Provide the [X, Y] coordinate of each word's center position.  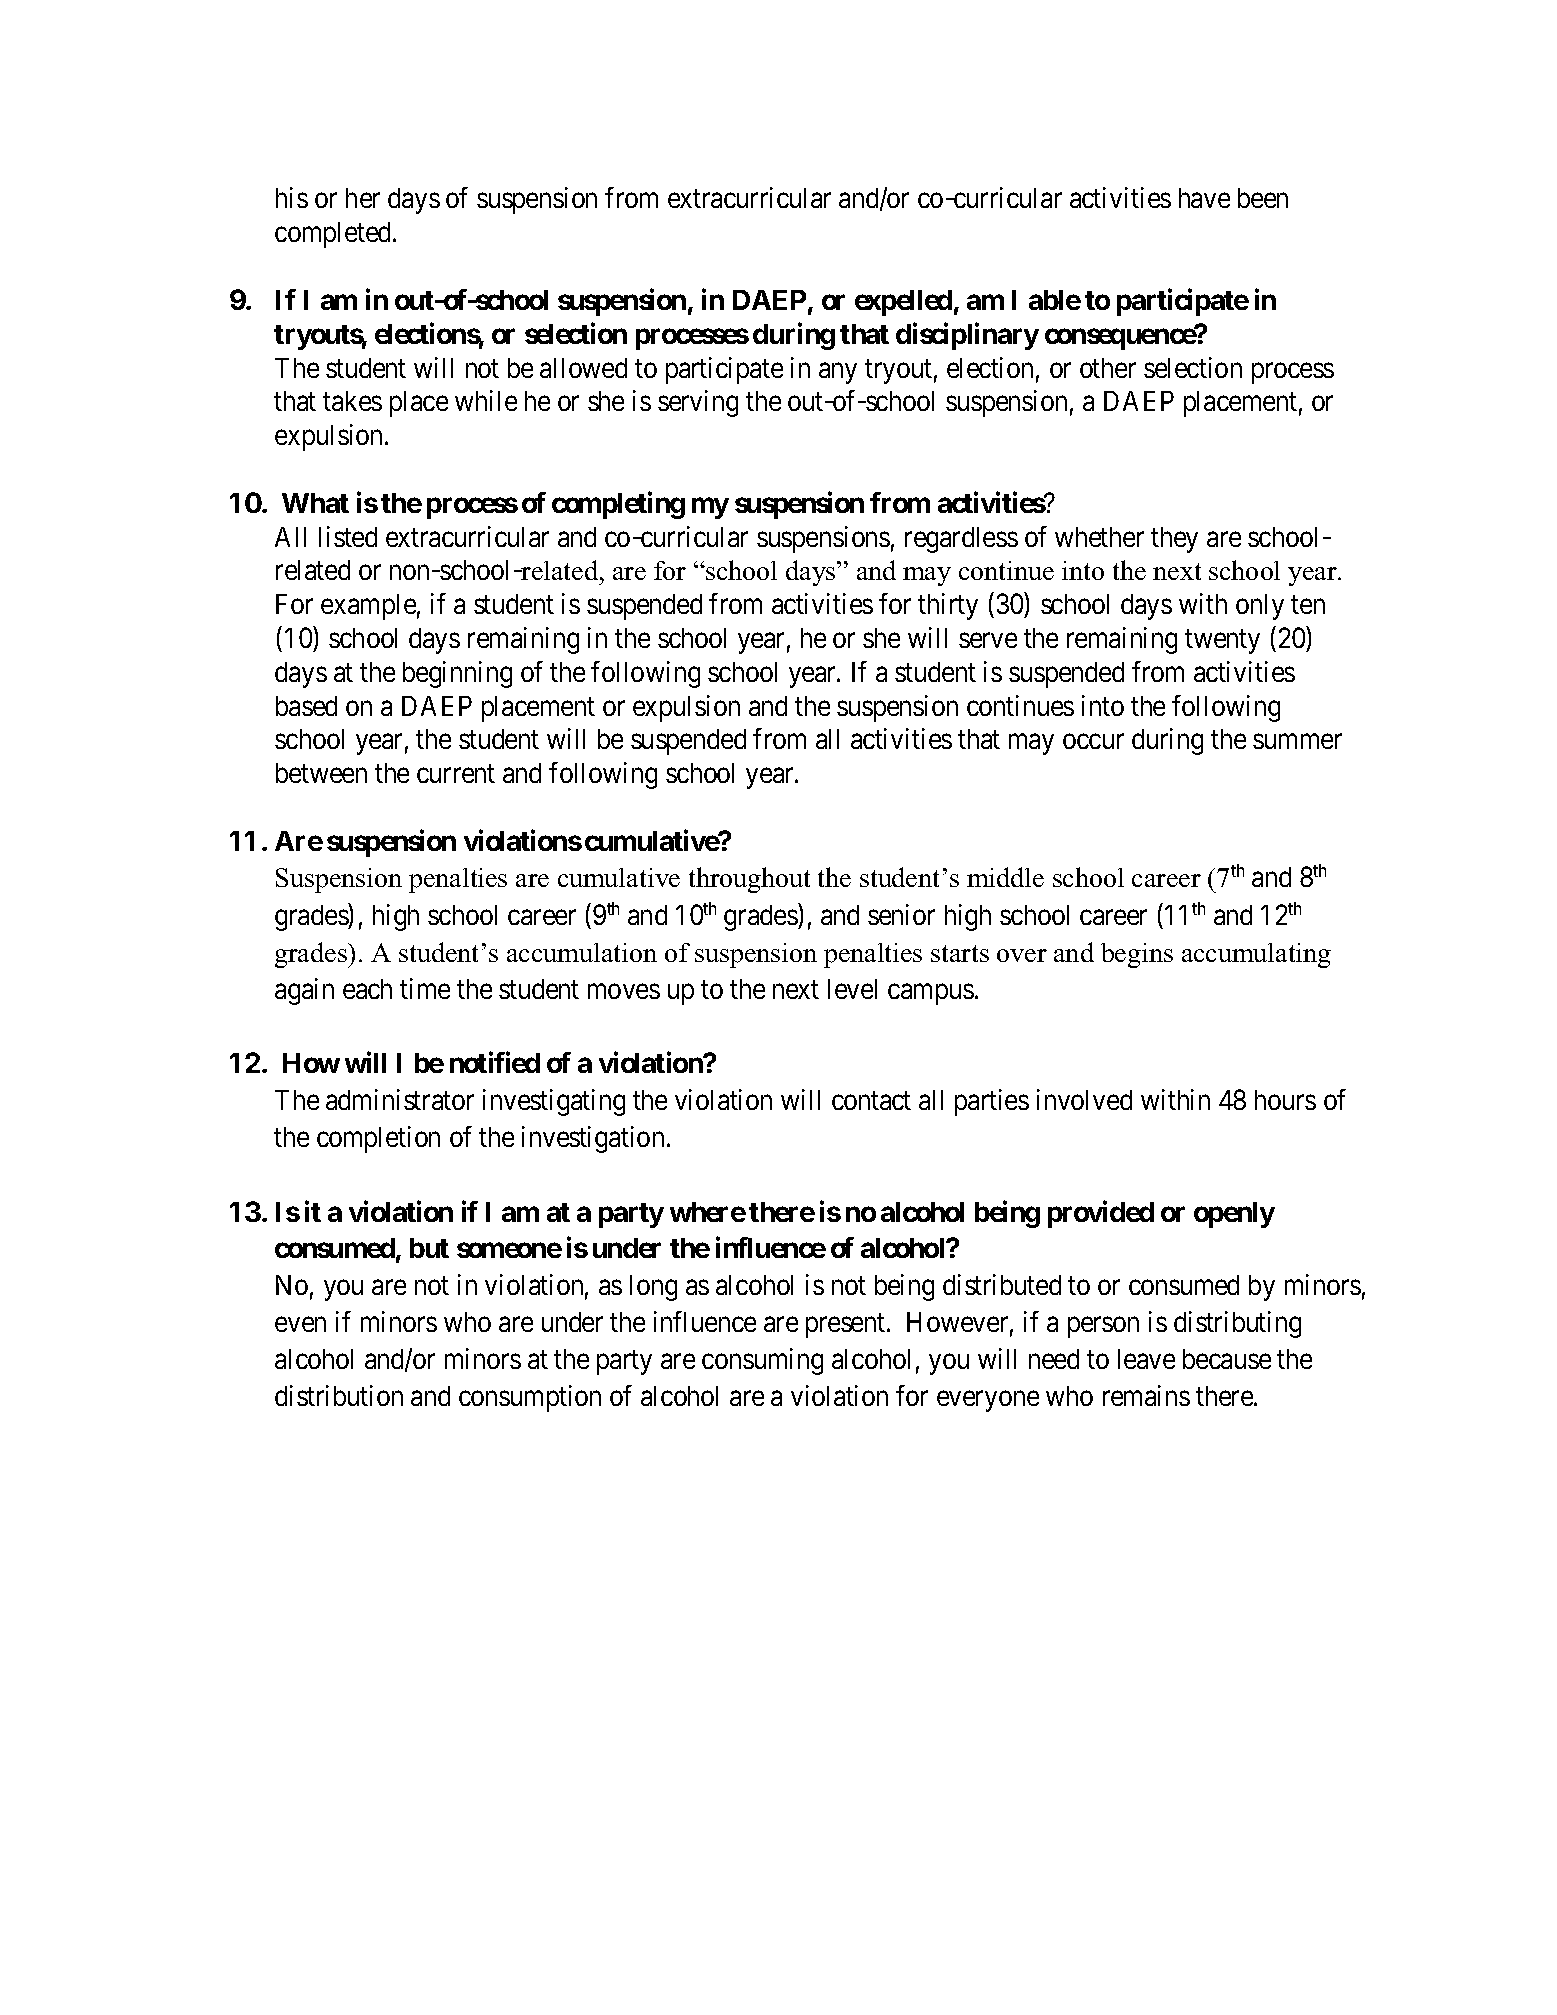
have [1204, 198]
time [425, 988]
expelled [903, 303]
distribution [339, 1395]
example [368, 607]
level [852, 989]
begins [1137, 955]
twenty [1222, 642]
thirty [948, 606]
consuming [762, 1361]
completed [334, 235]
